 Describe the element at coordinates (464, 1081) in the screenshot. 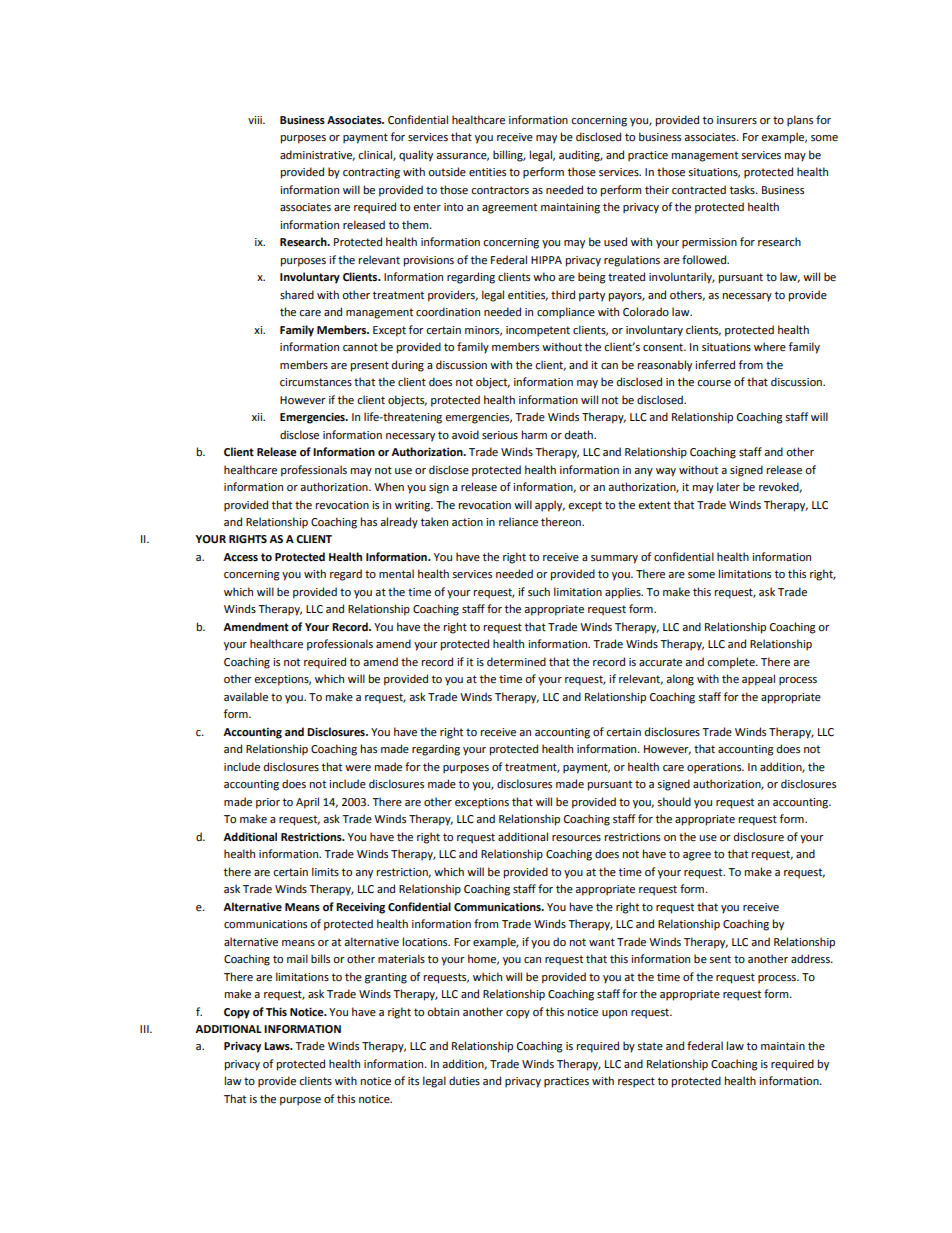

I see `duties` at that location.
